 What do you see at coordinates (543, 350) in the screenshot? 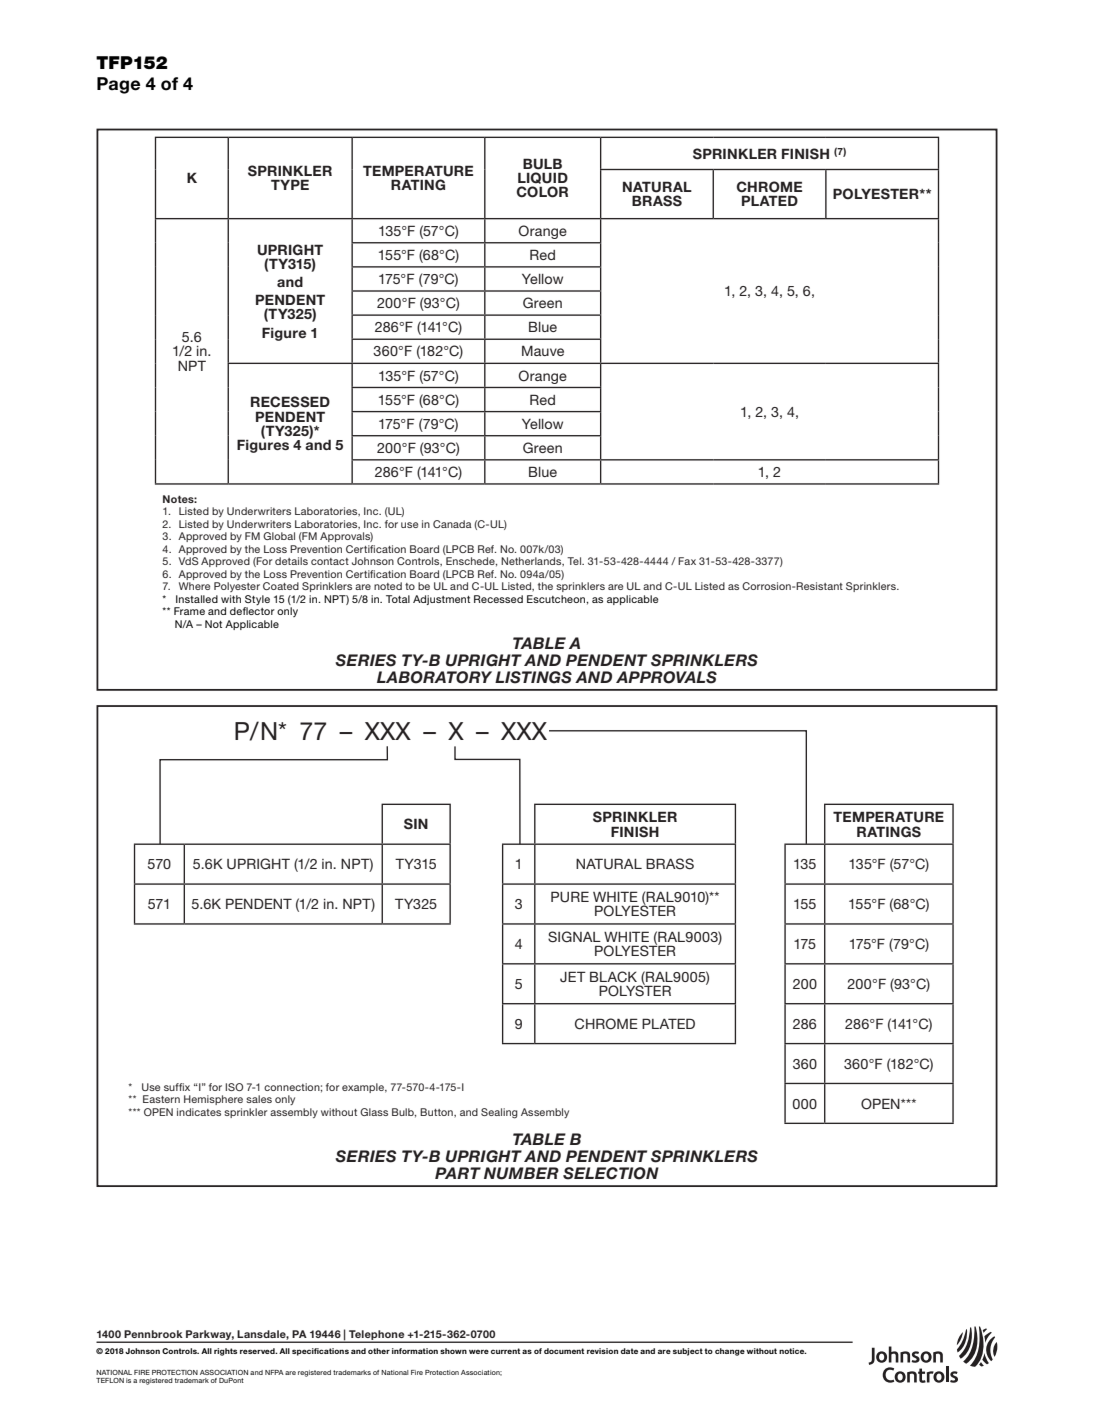
I see `Mauve` at bounding box center [543, 350].
